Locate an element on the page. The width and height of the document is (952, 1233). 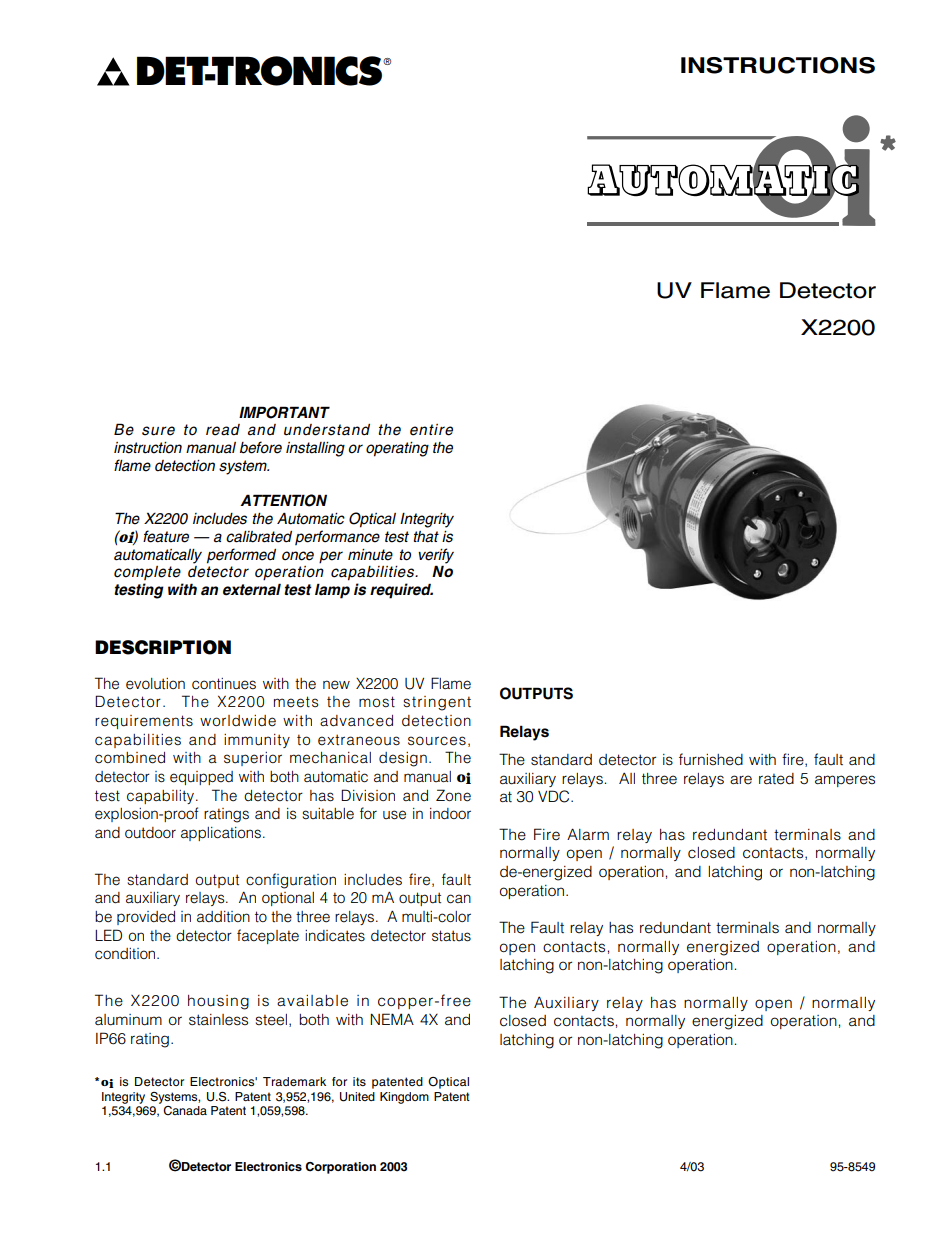
that is located at coordinates (426, 537).
